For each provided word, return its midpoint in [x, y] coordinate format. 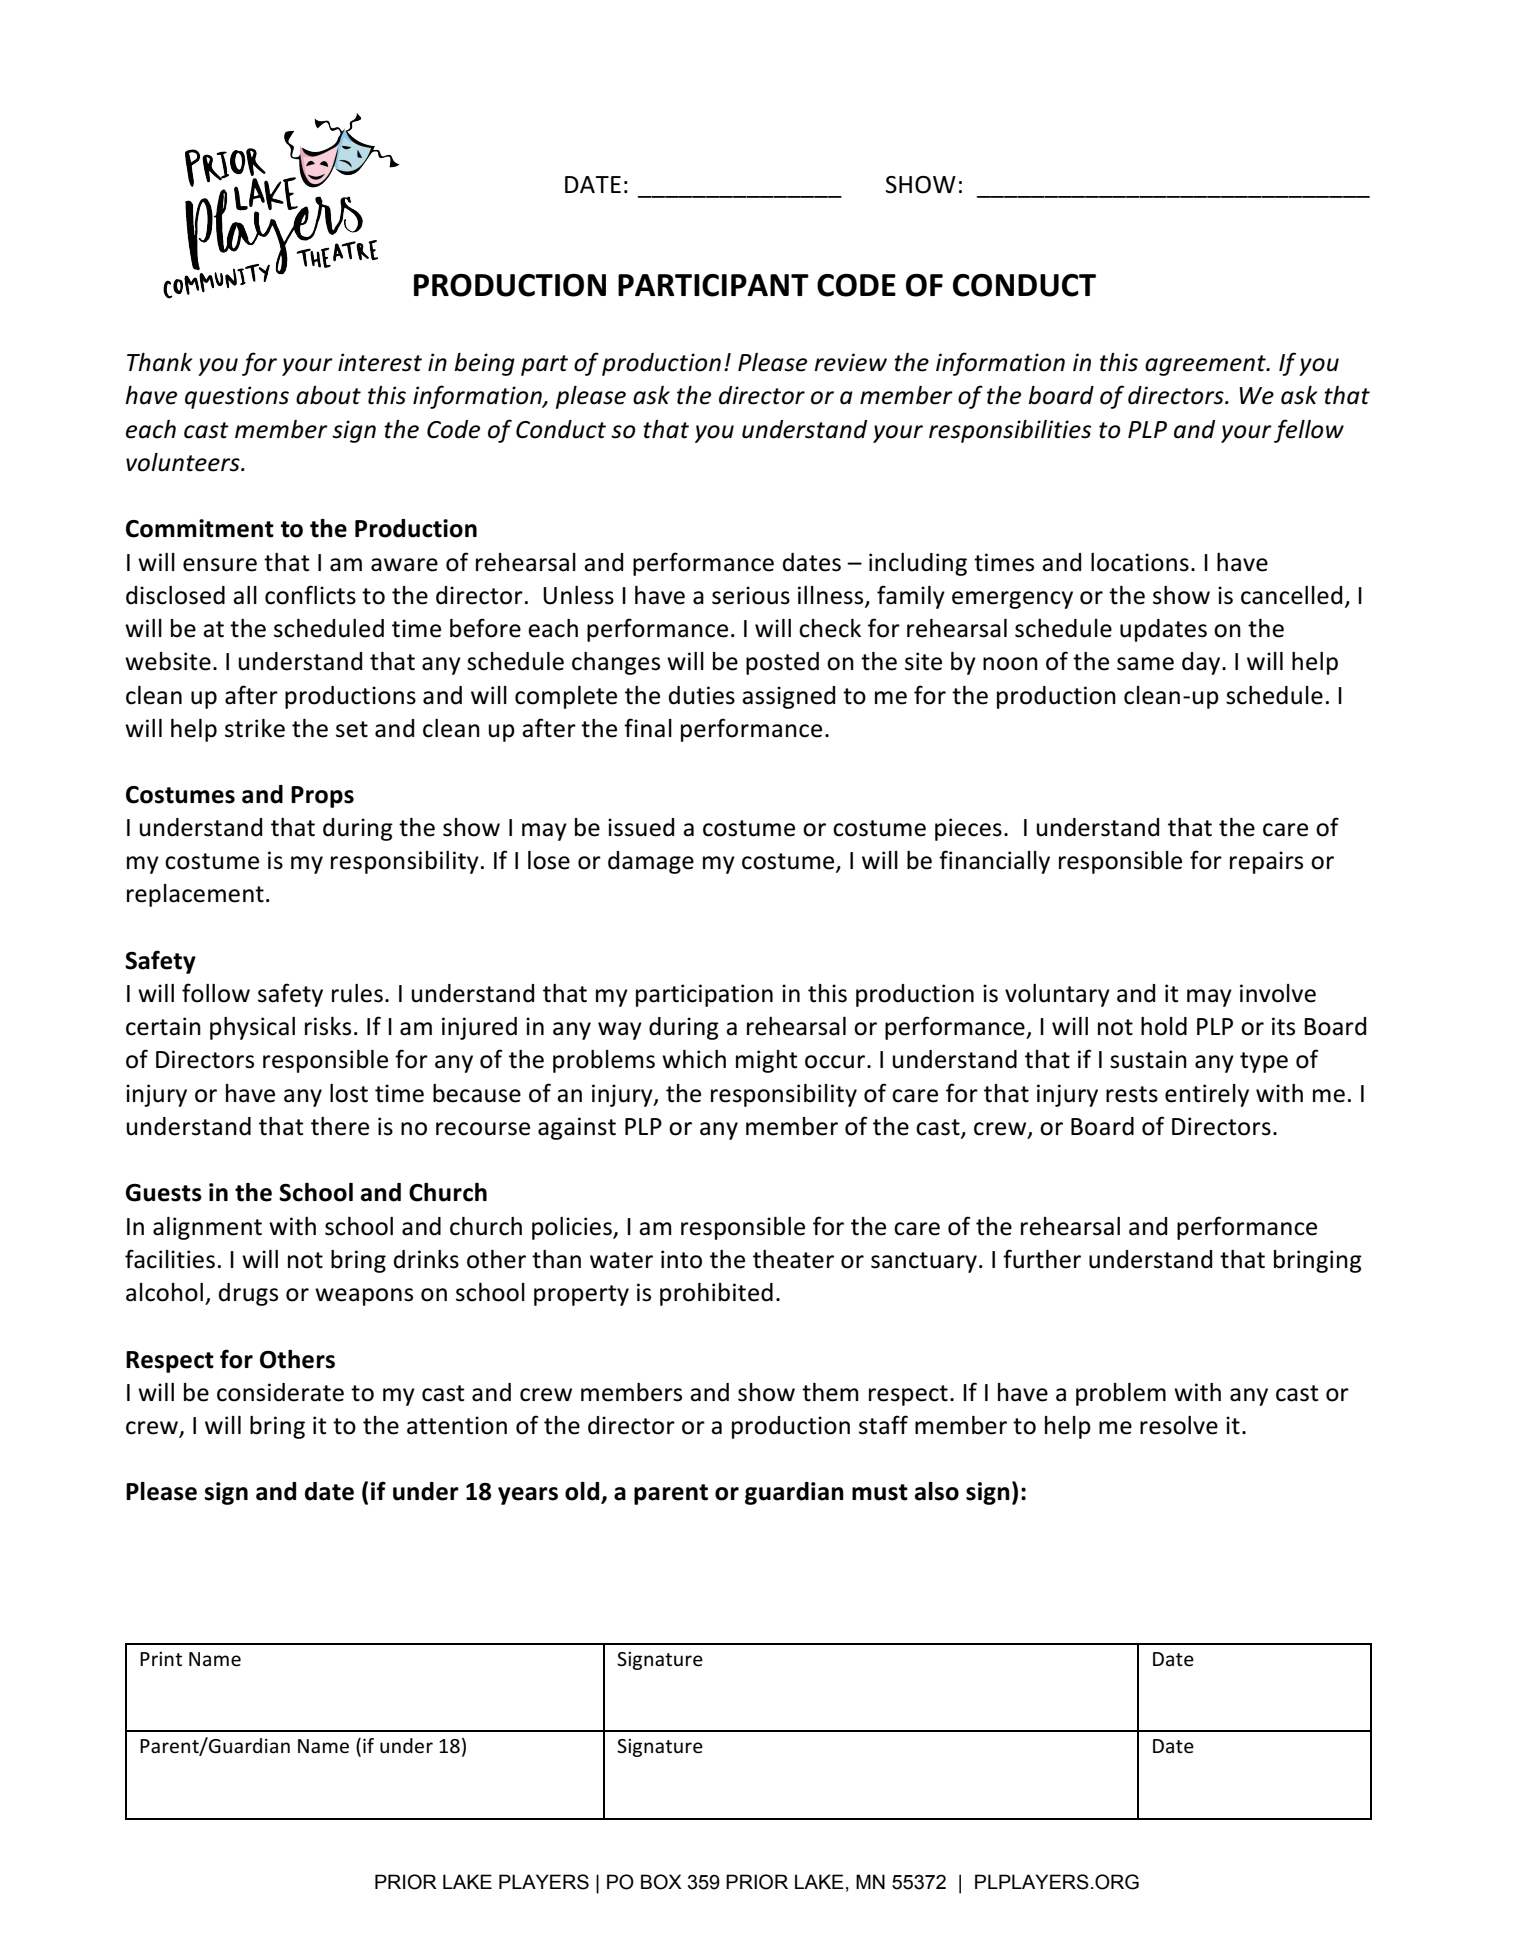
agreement [1206, 365]
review [850, 362]
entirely [1207, 1095]
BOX [661, 1882]
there [340, 1126]
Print [161, 1659]
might [767, 1061]
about [328, 395]
